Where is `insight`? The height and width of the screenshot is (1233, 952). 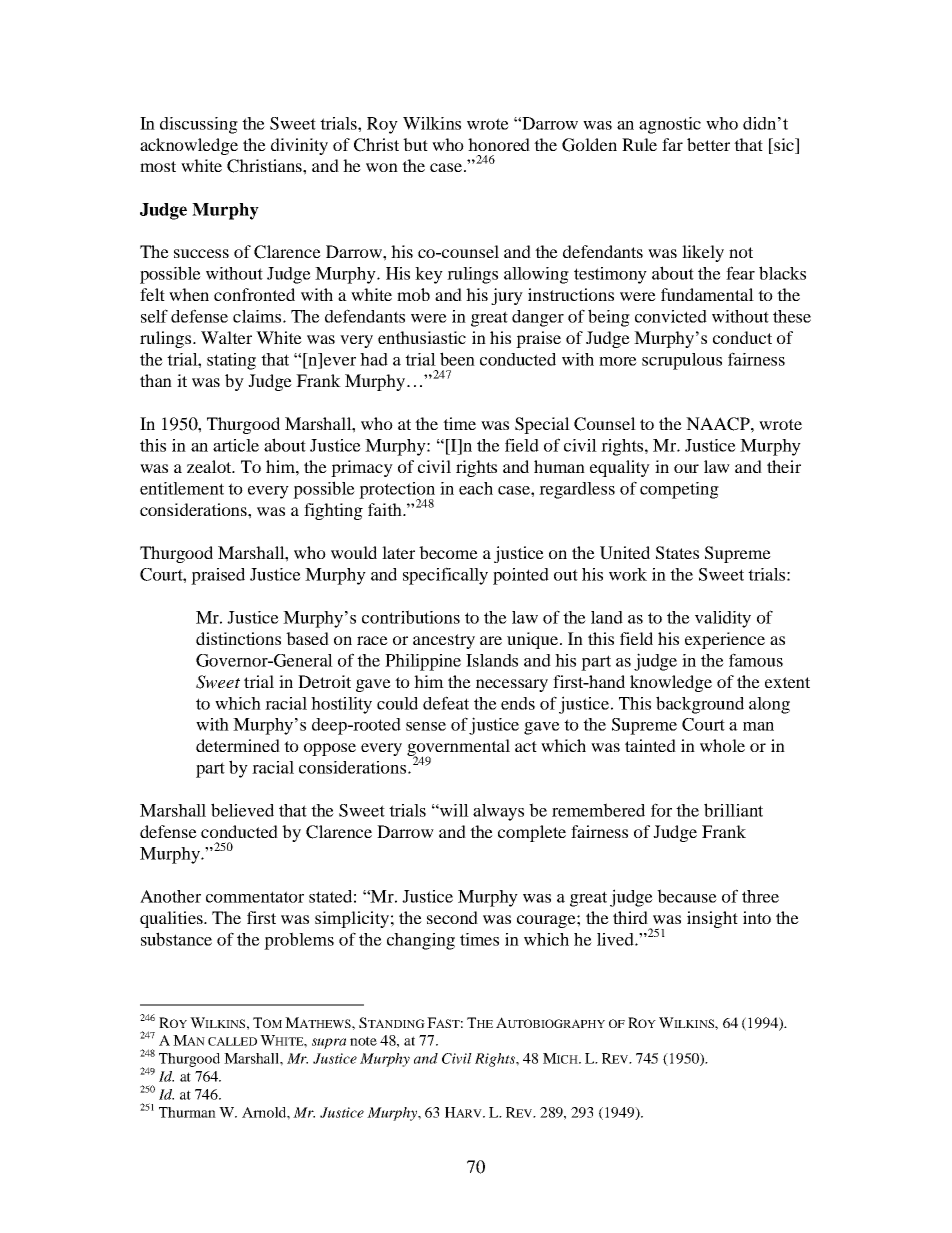
insight is located at coordinates (712, 919).
